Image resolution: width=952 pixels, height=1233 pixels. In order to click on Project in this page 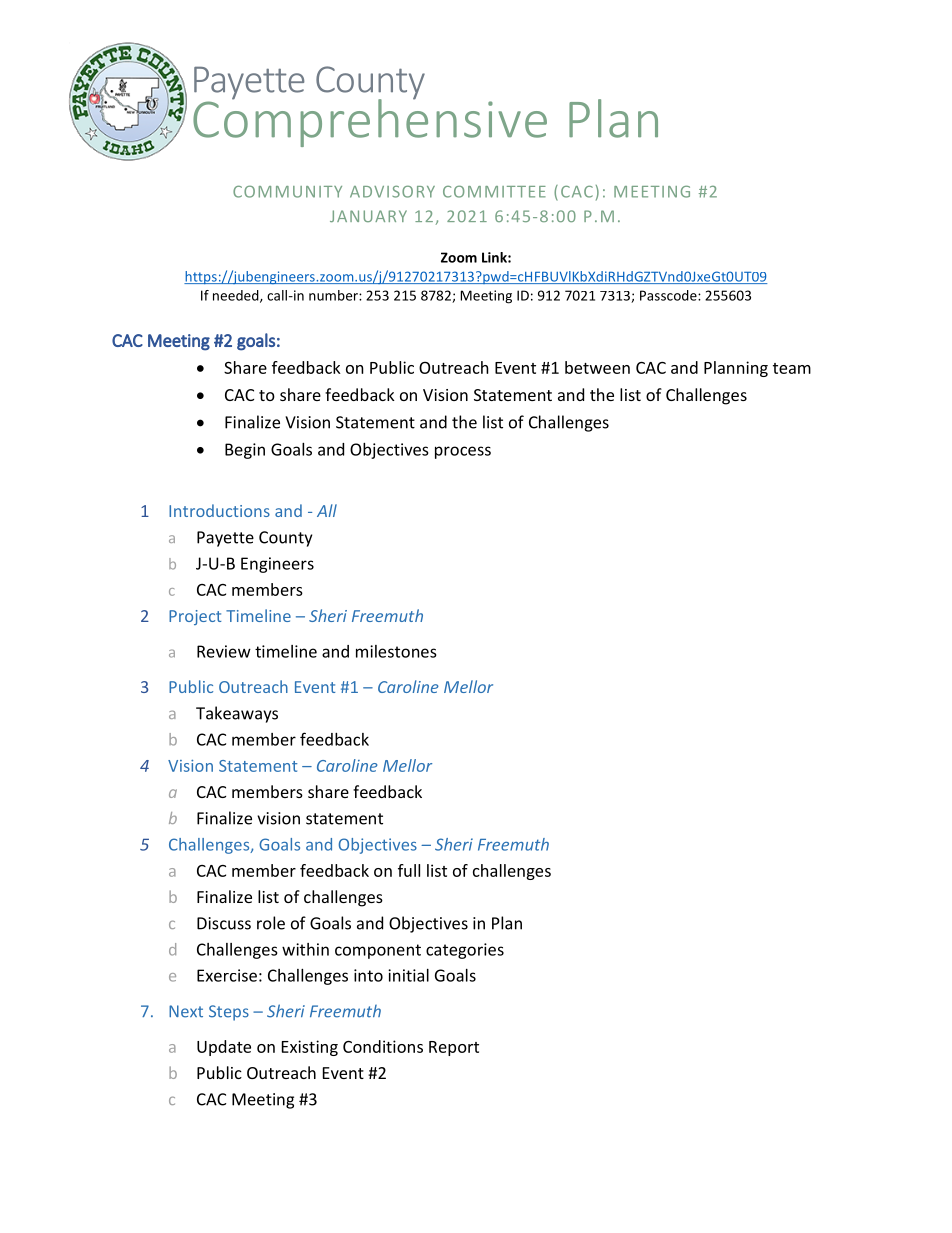, I will do `click(195, 617)`.
